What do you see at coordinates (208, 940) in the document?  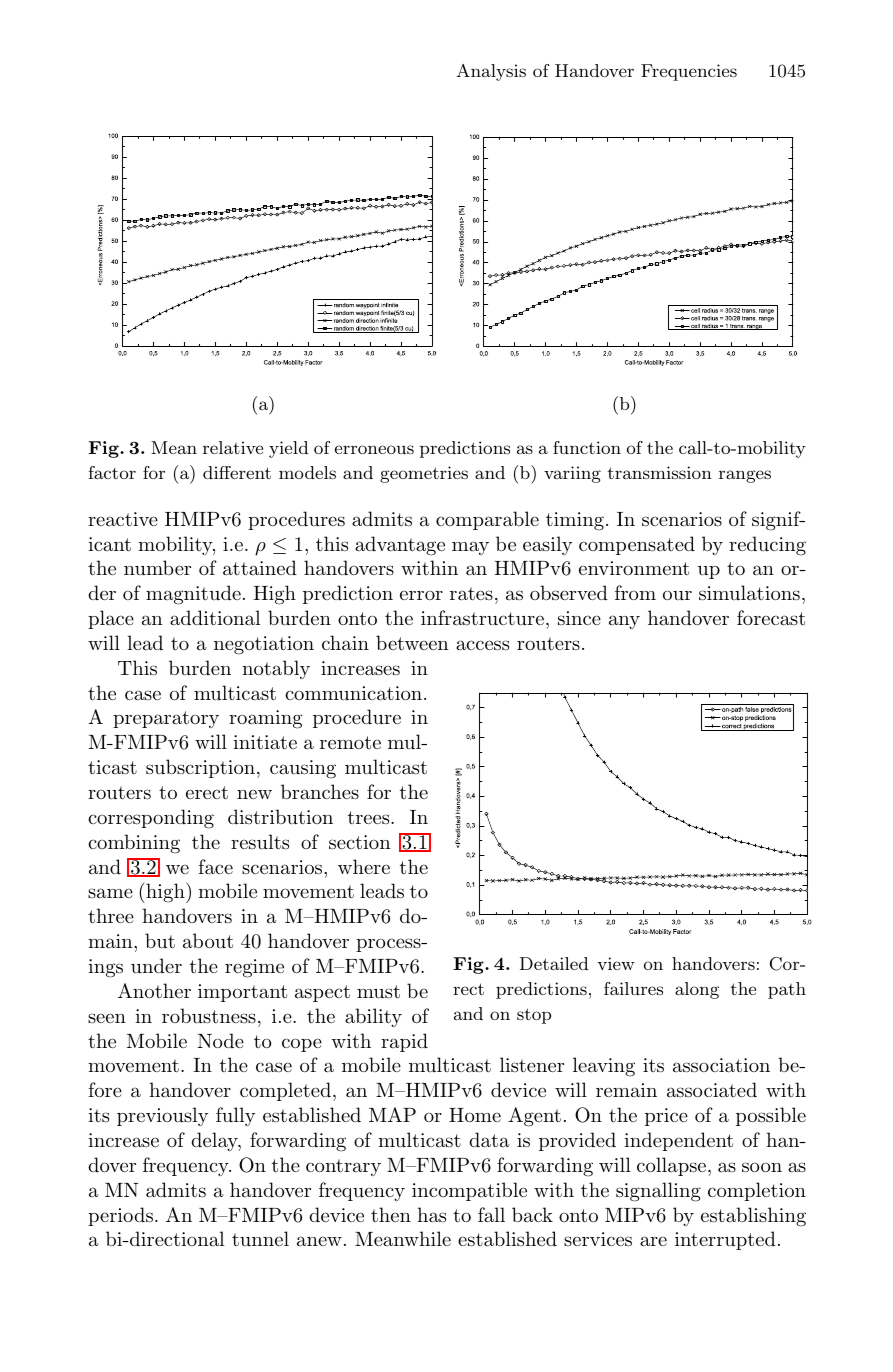 I see `about` at bounding box center [208, 940].
